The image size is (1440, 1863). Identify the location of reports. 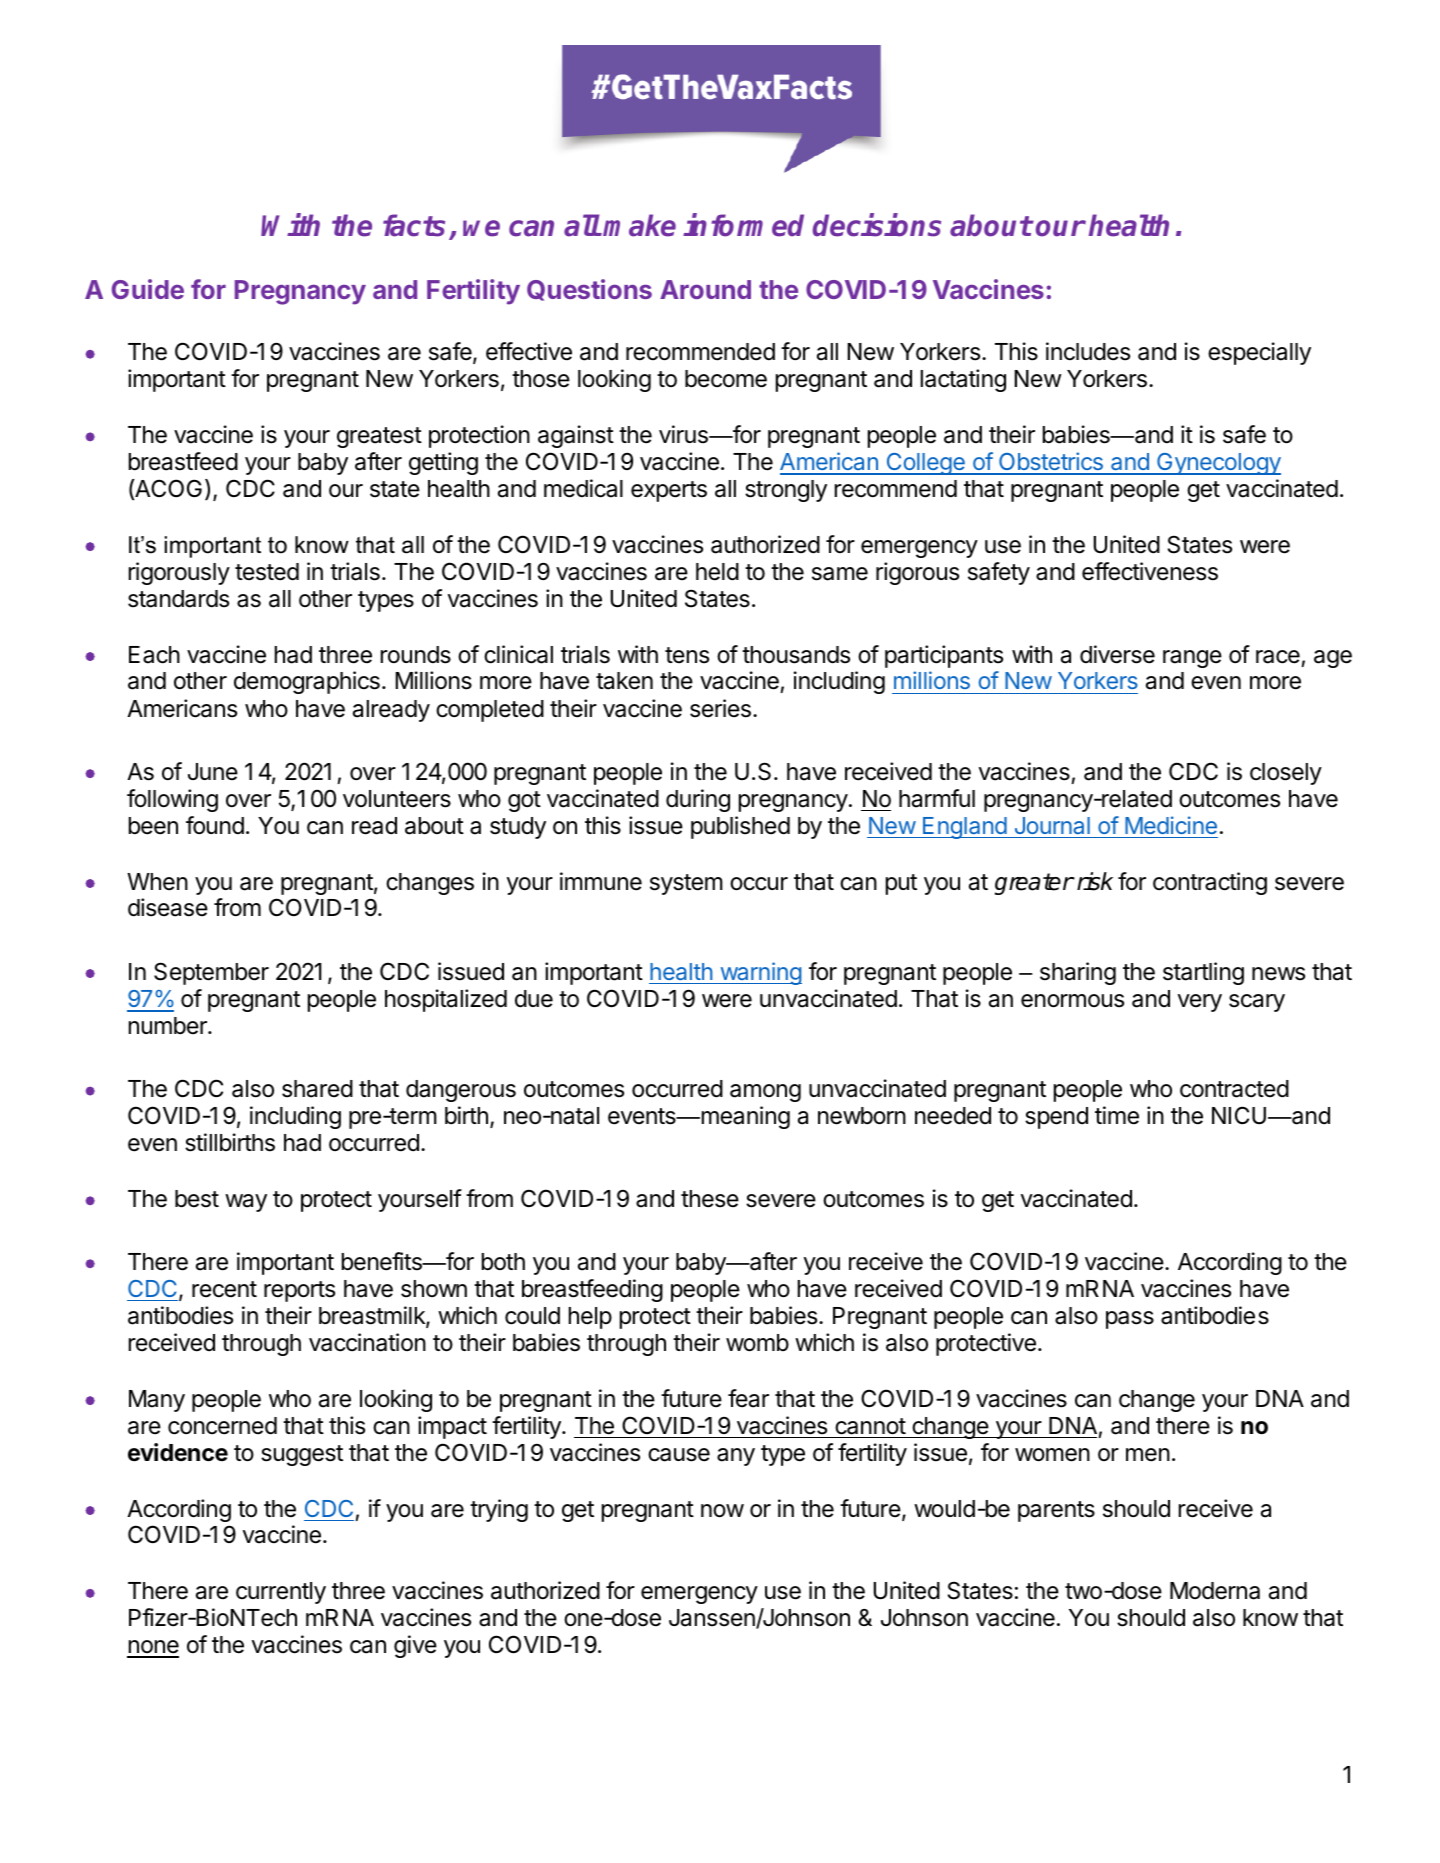
(299, 1291).
